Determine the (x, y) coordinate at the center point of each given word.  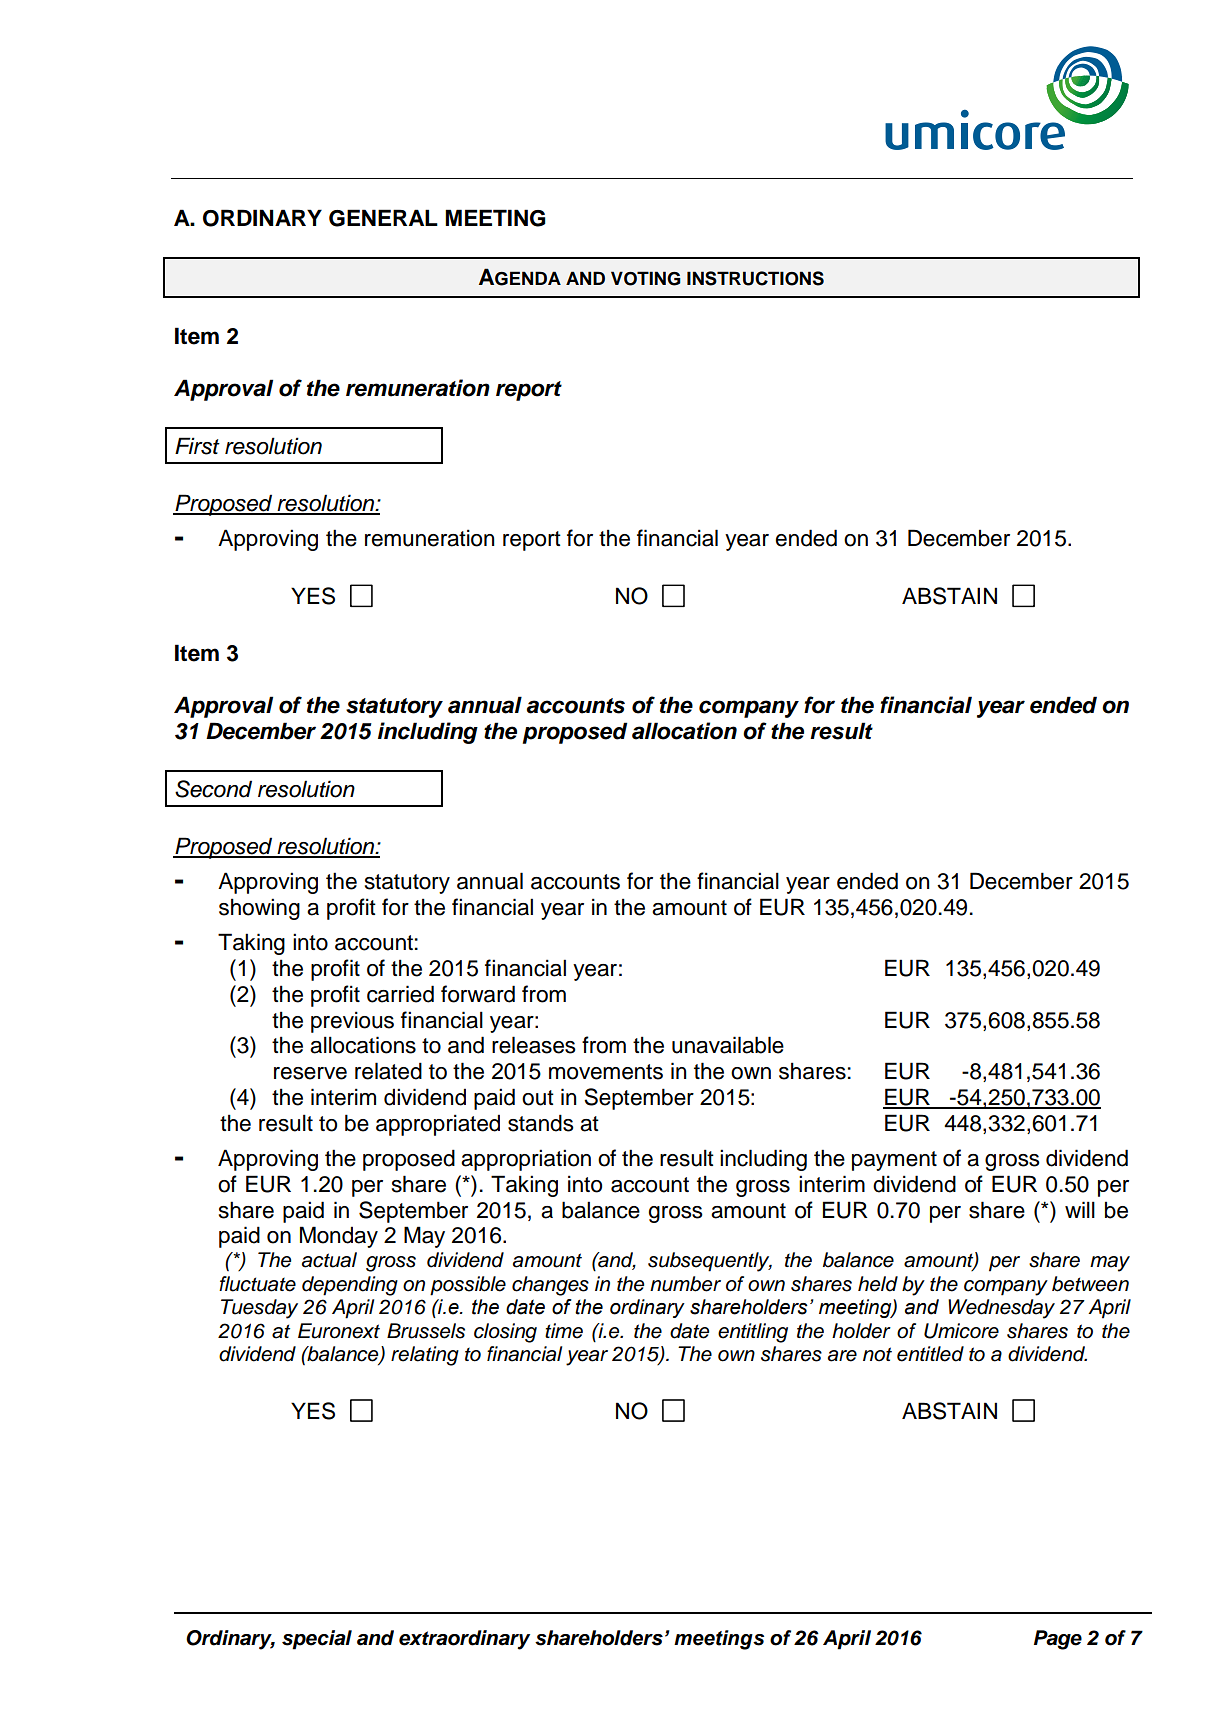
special (317, 1640)
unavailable (728, 1045)
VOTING (646, 278)
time (564, 1331)
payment (894, 1161)
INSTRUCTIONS (755, 278)
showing (259, 909)
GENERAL (383, 218)
